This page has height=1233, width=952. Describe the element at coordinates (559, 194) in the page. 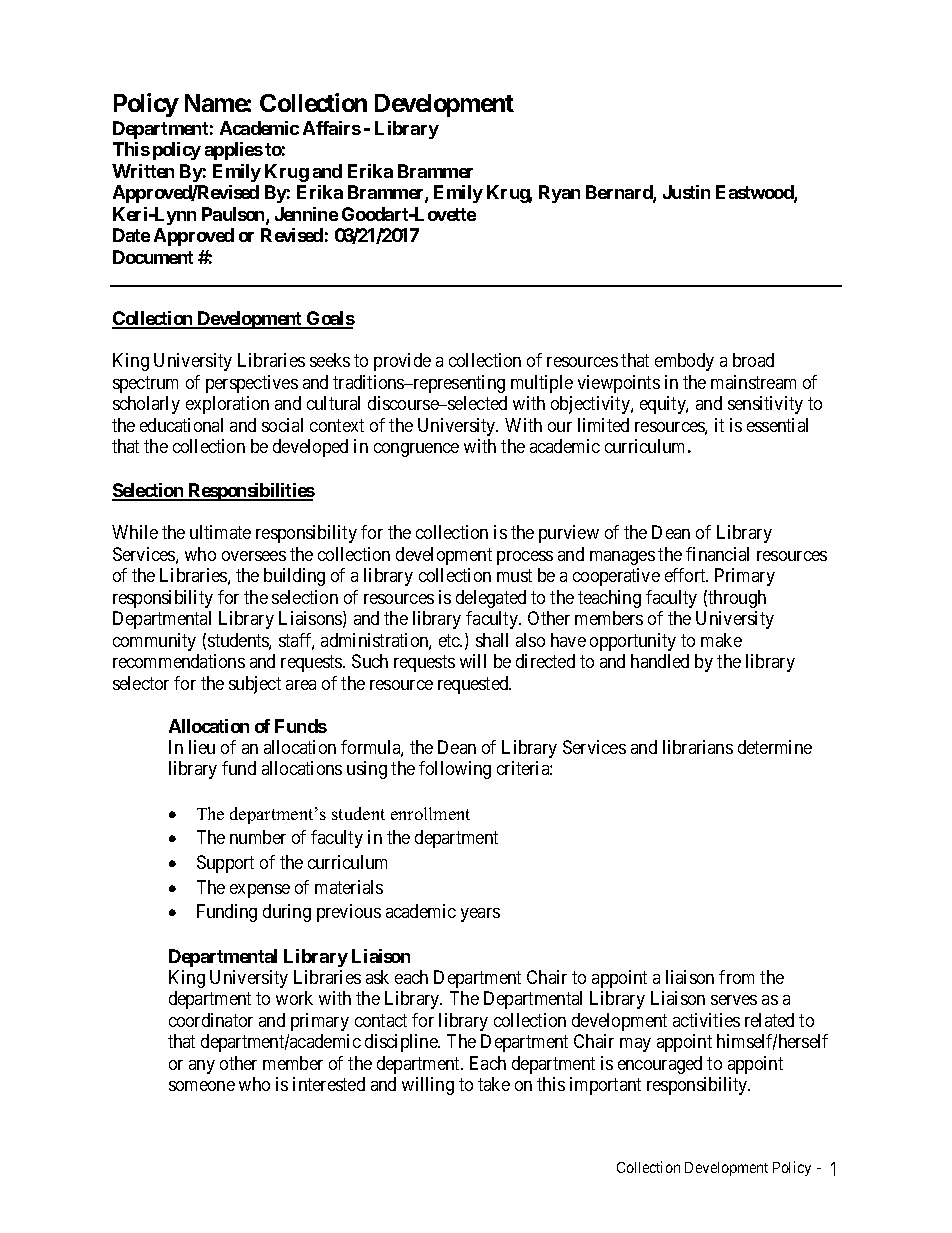

I see `Ryan` at that location.
